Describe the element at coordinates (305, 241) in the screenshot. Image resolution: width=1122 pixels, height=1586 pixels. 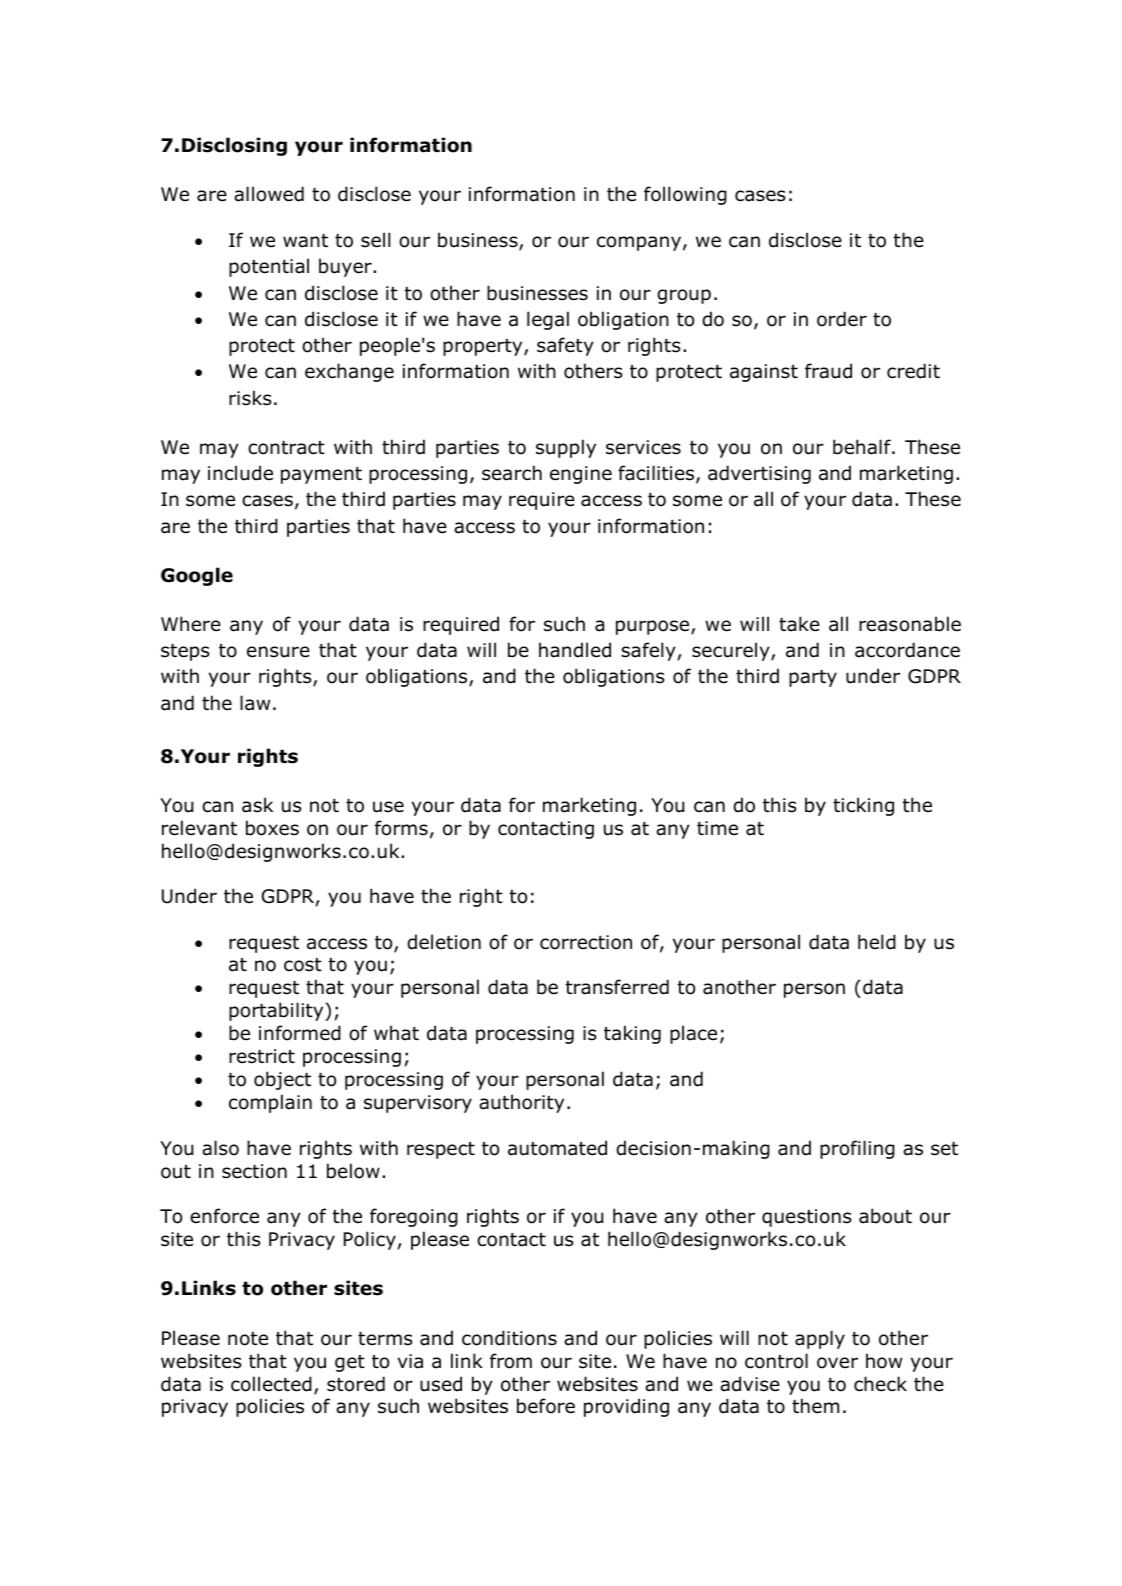
I see `want` at that location.
